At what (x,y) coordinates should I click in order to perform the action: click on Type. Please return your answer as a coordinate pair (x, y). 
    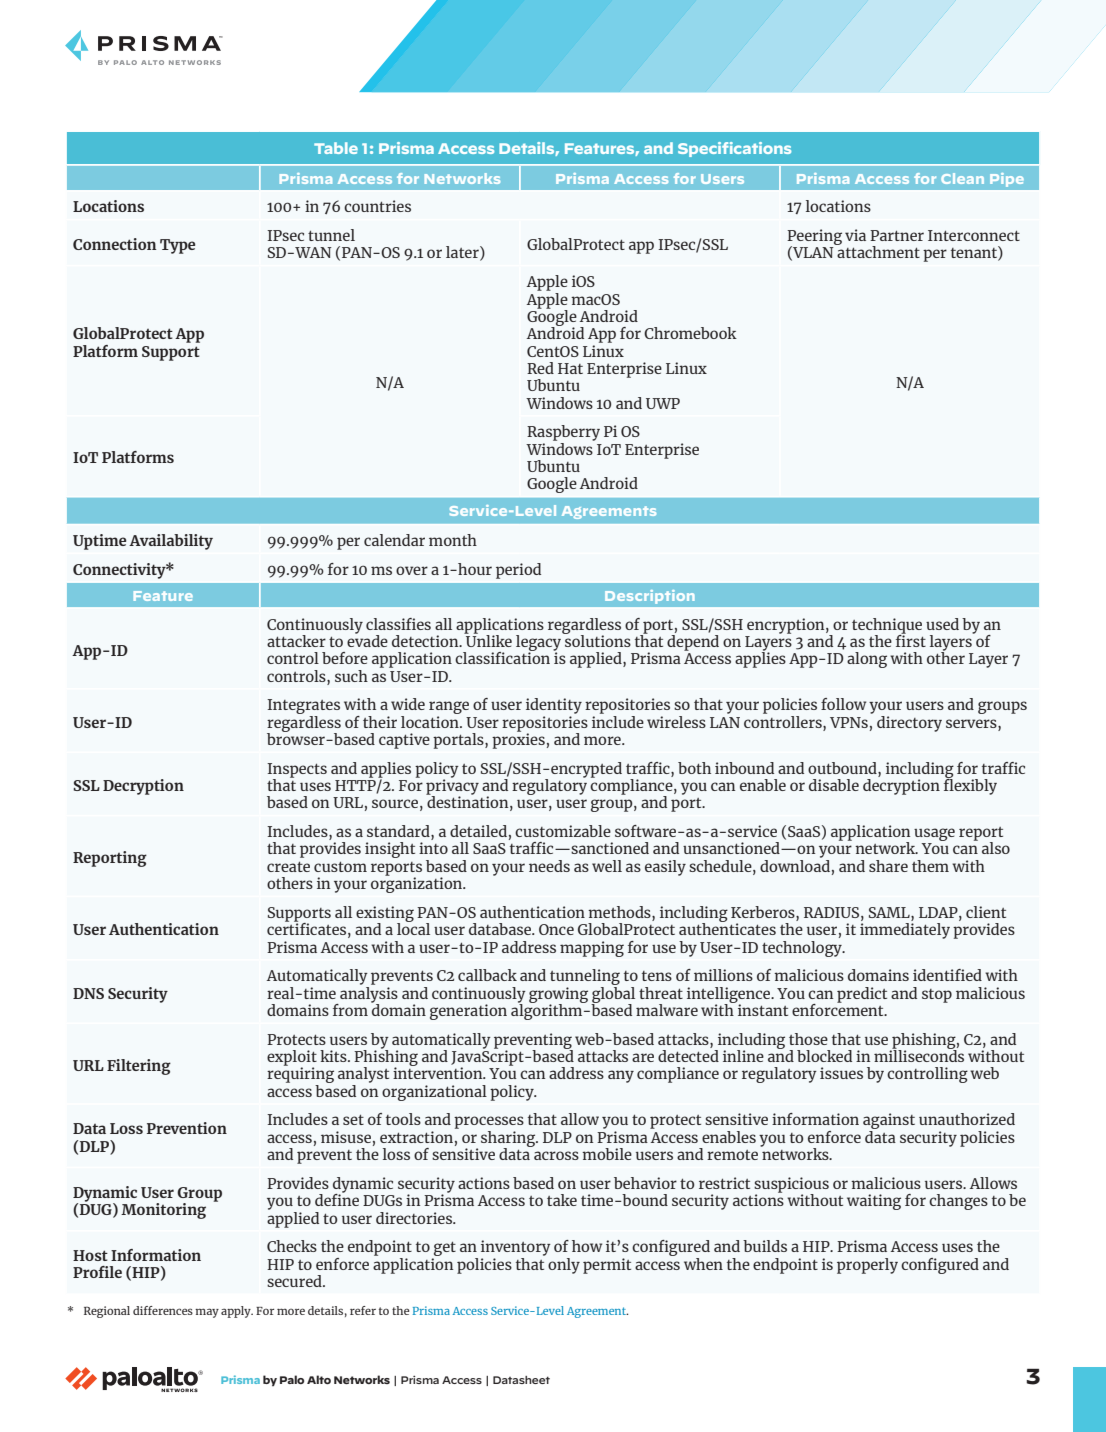
    Looking at the image, I should click on (177, 246).
